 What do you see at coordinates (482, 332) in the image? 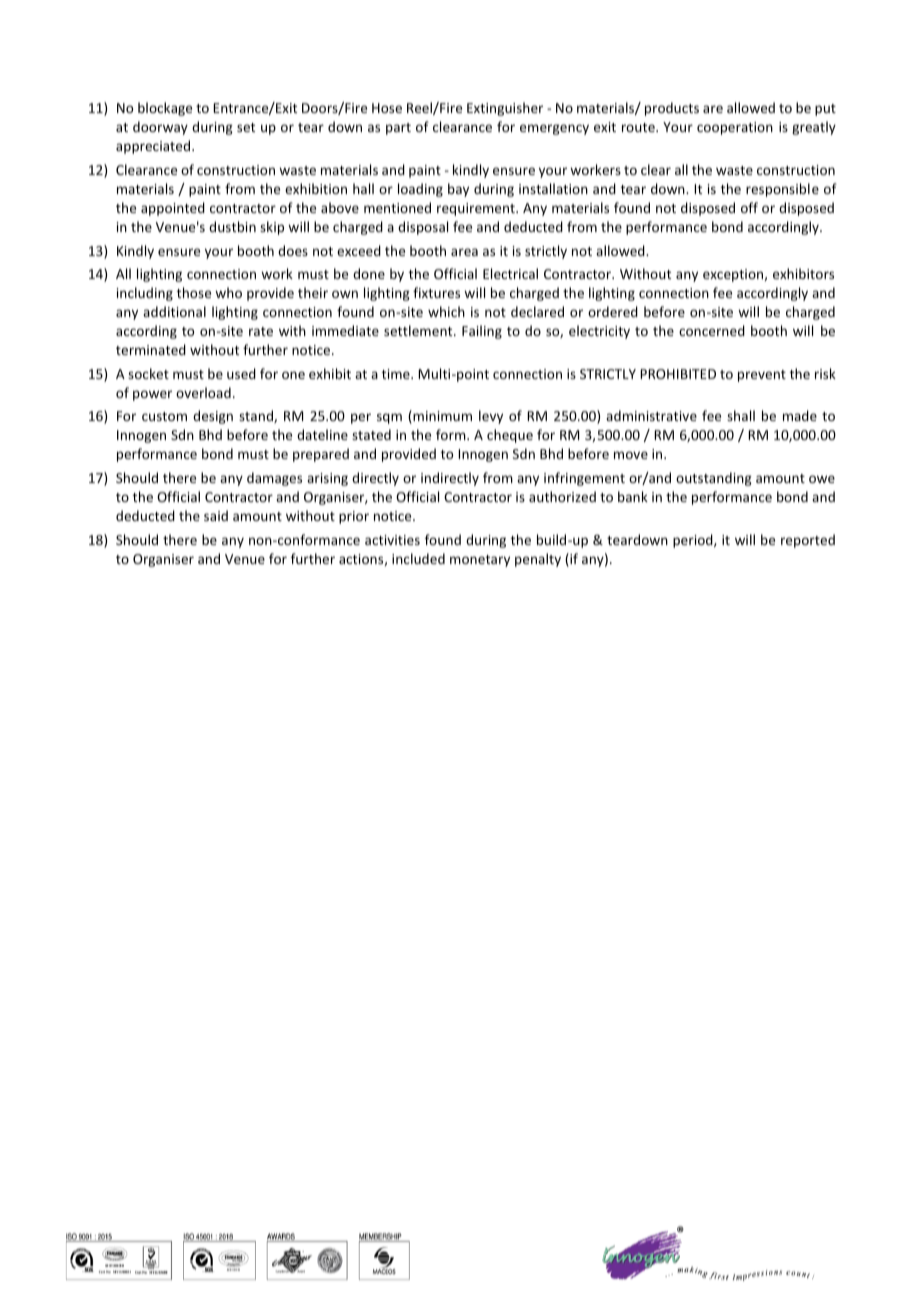
I see `Failing` at bounding box center [482, 332].
